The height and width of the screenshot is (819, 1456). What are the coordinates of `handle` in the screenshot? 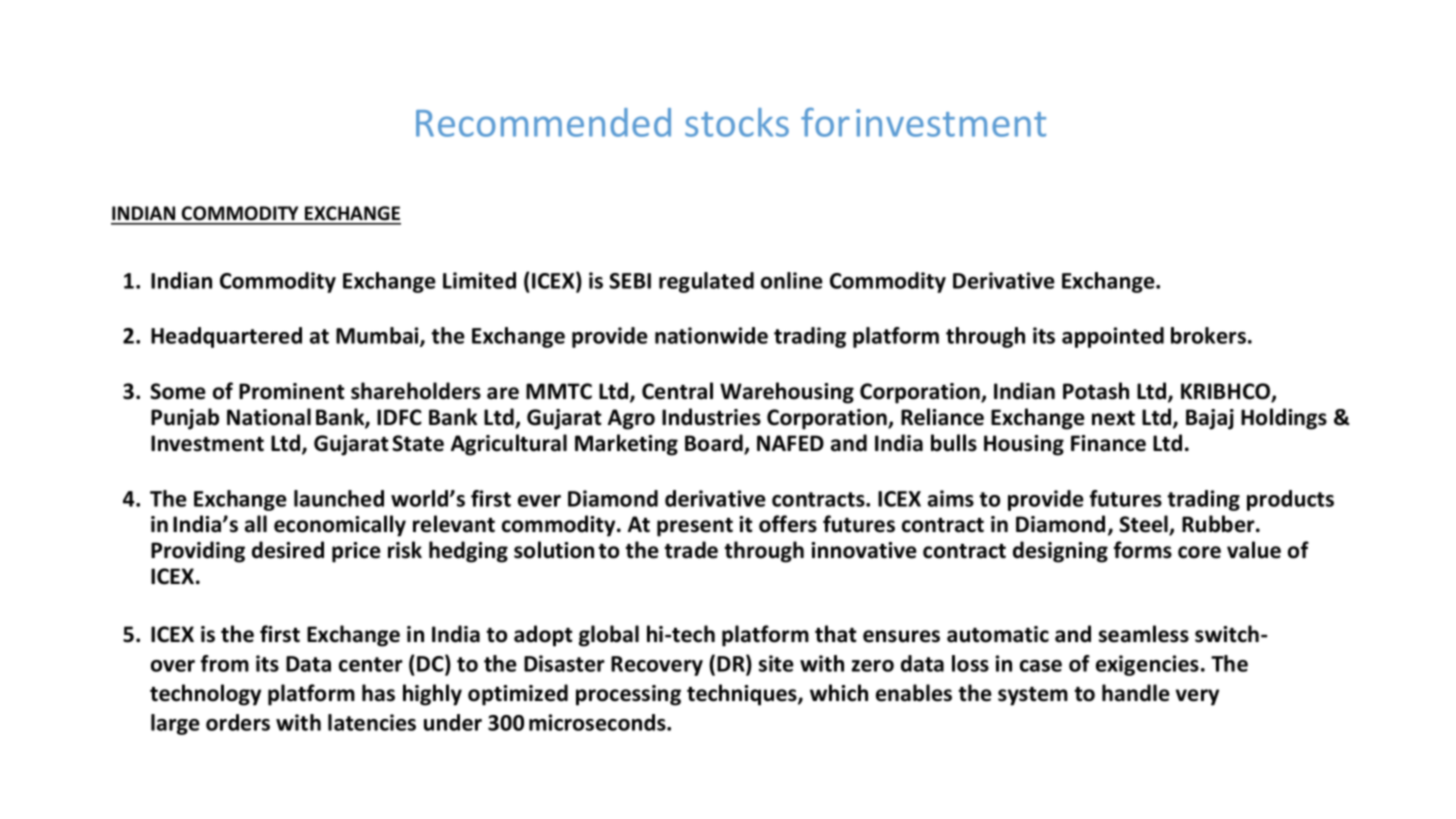 It's located at (1136, 693).
